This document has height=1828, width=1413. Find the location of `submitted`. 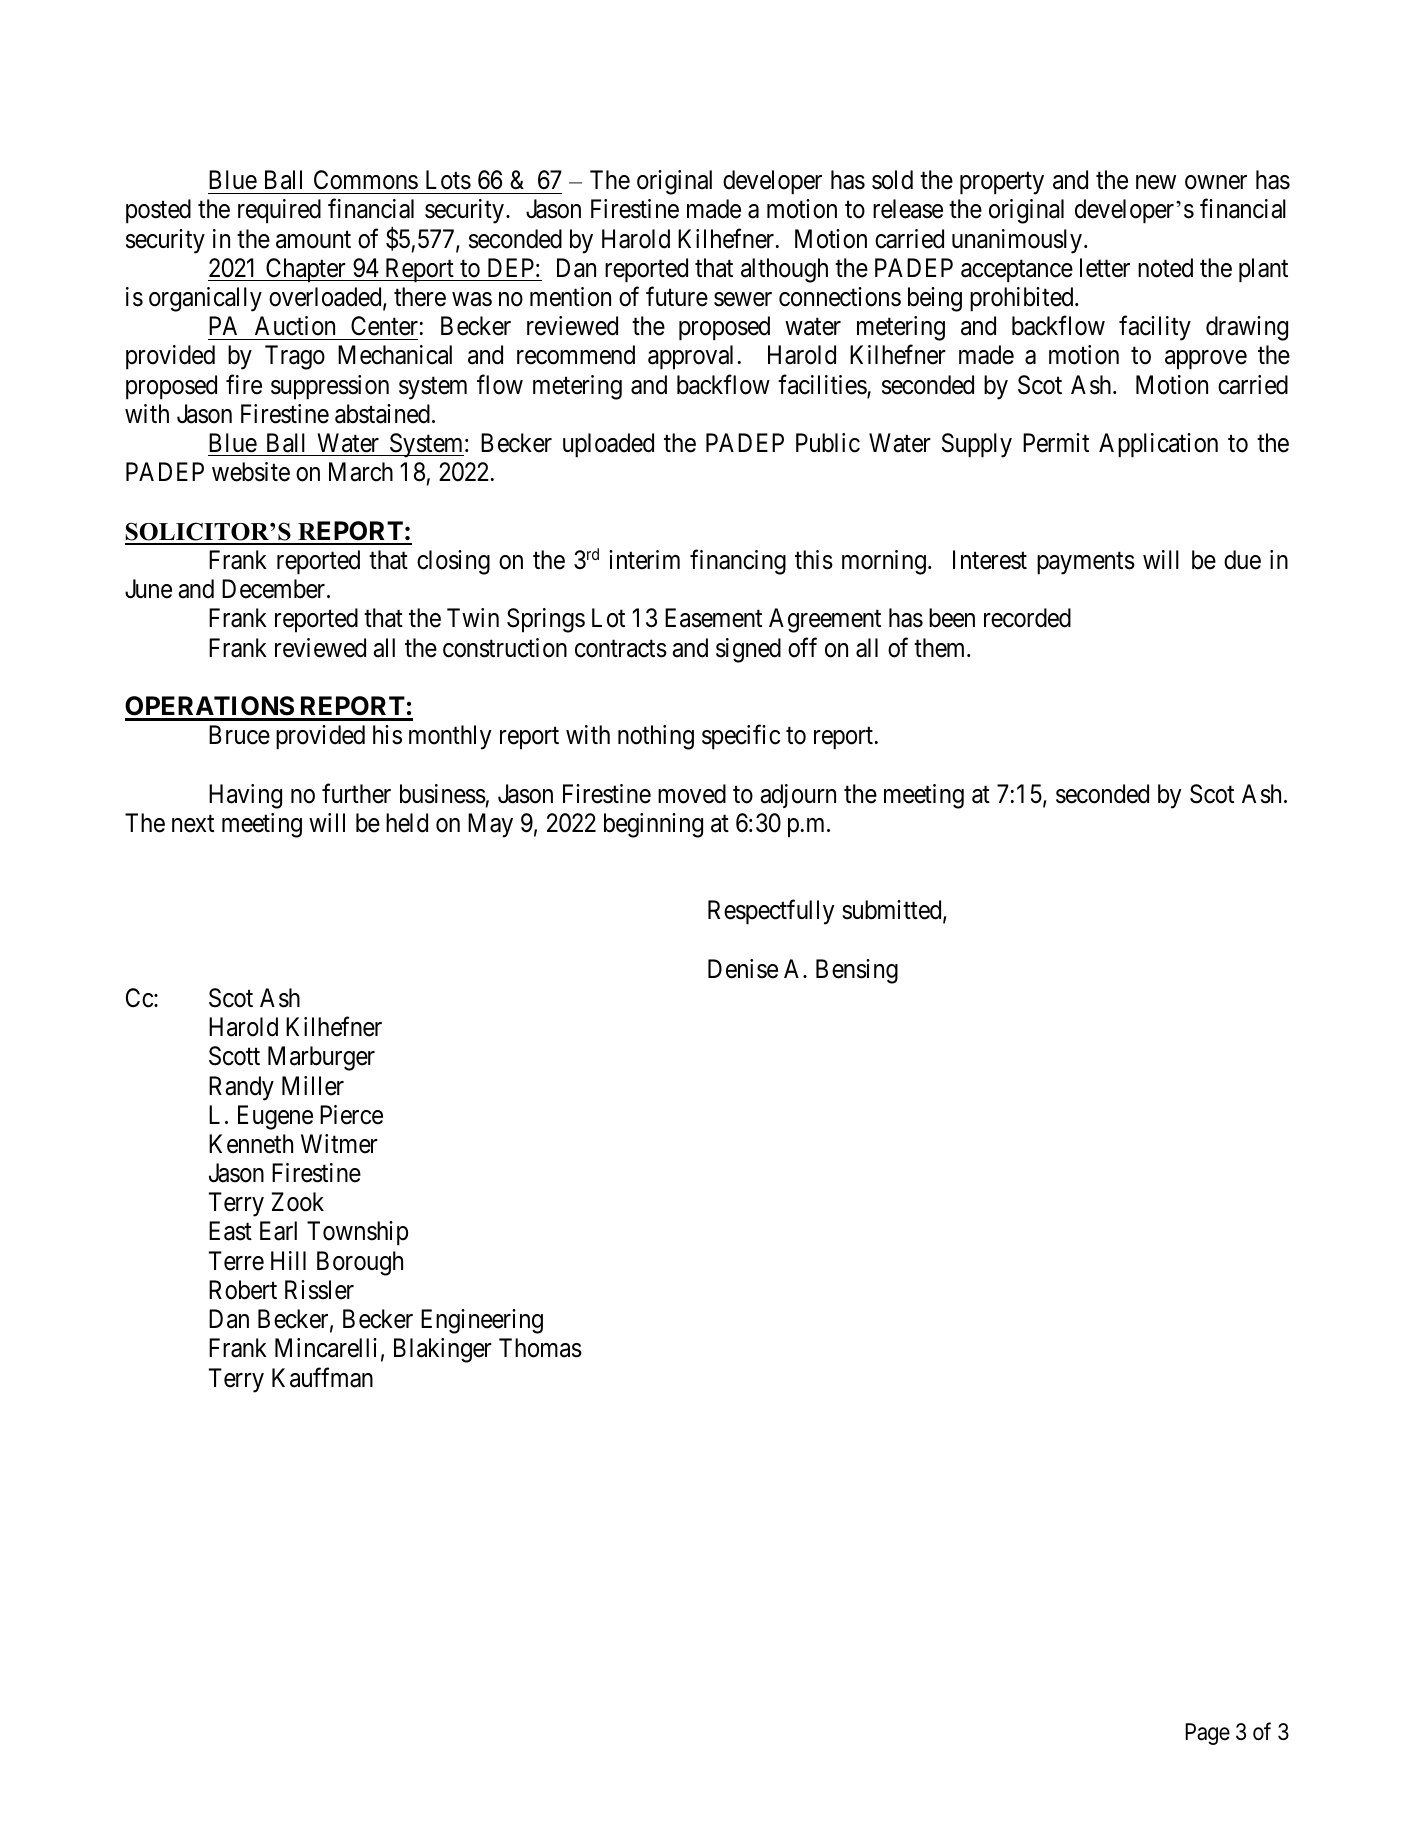

submitted is located at coordinates (893, 911).
